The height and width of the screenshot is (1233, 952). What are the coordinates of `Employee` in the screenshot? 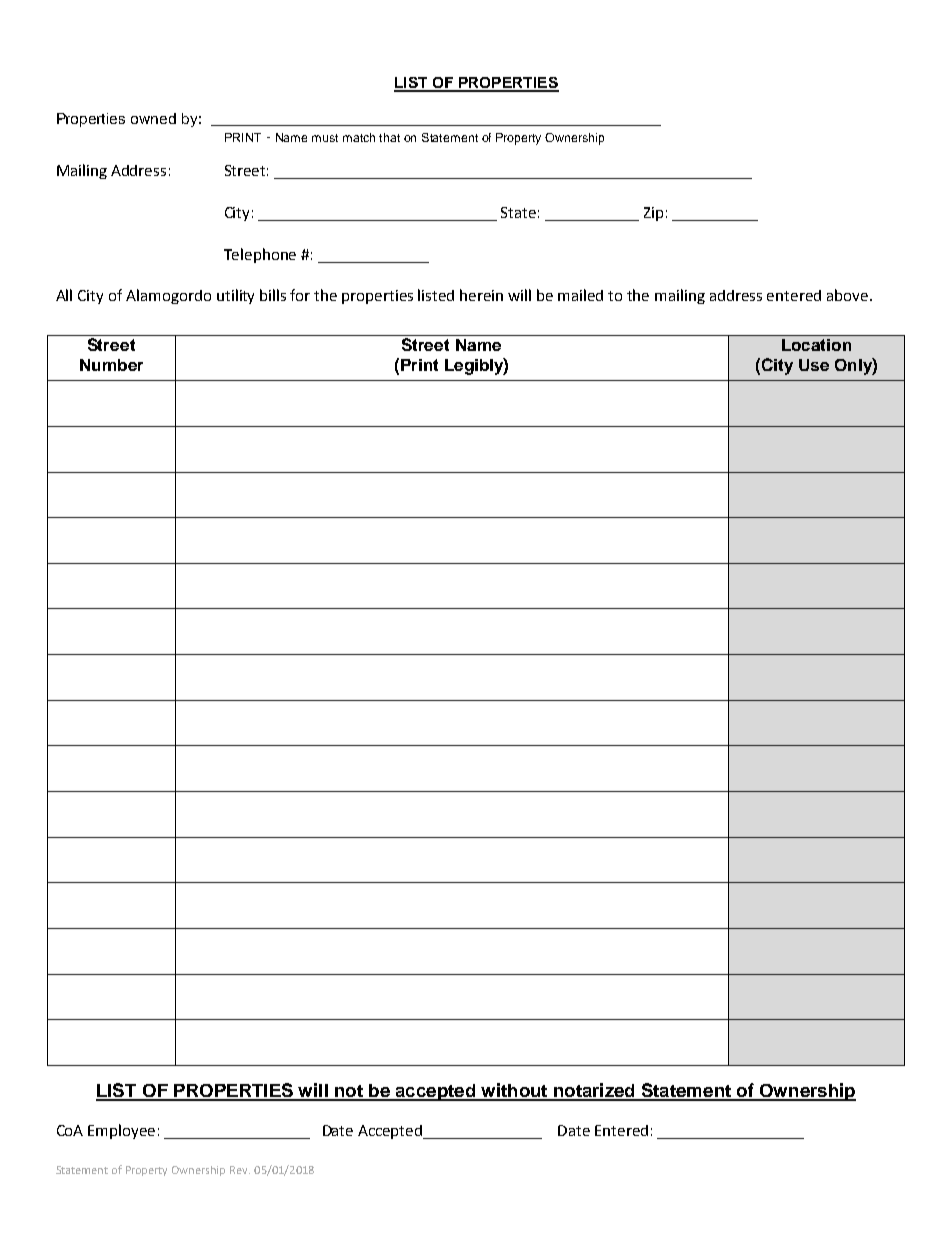 It's located at (121, 1131).
